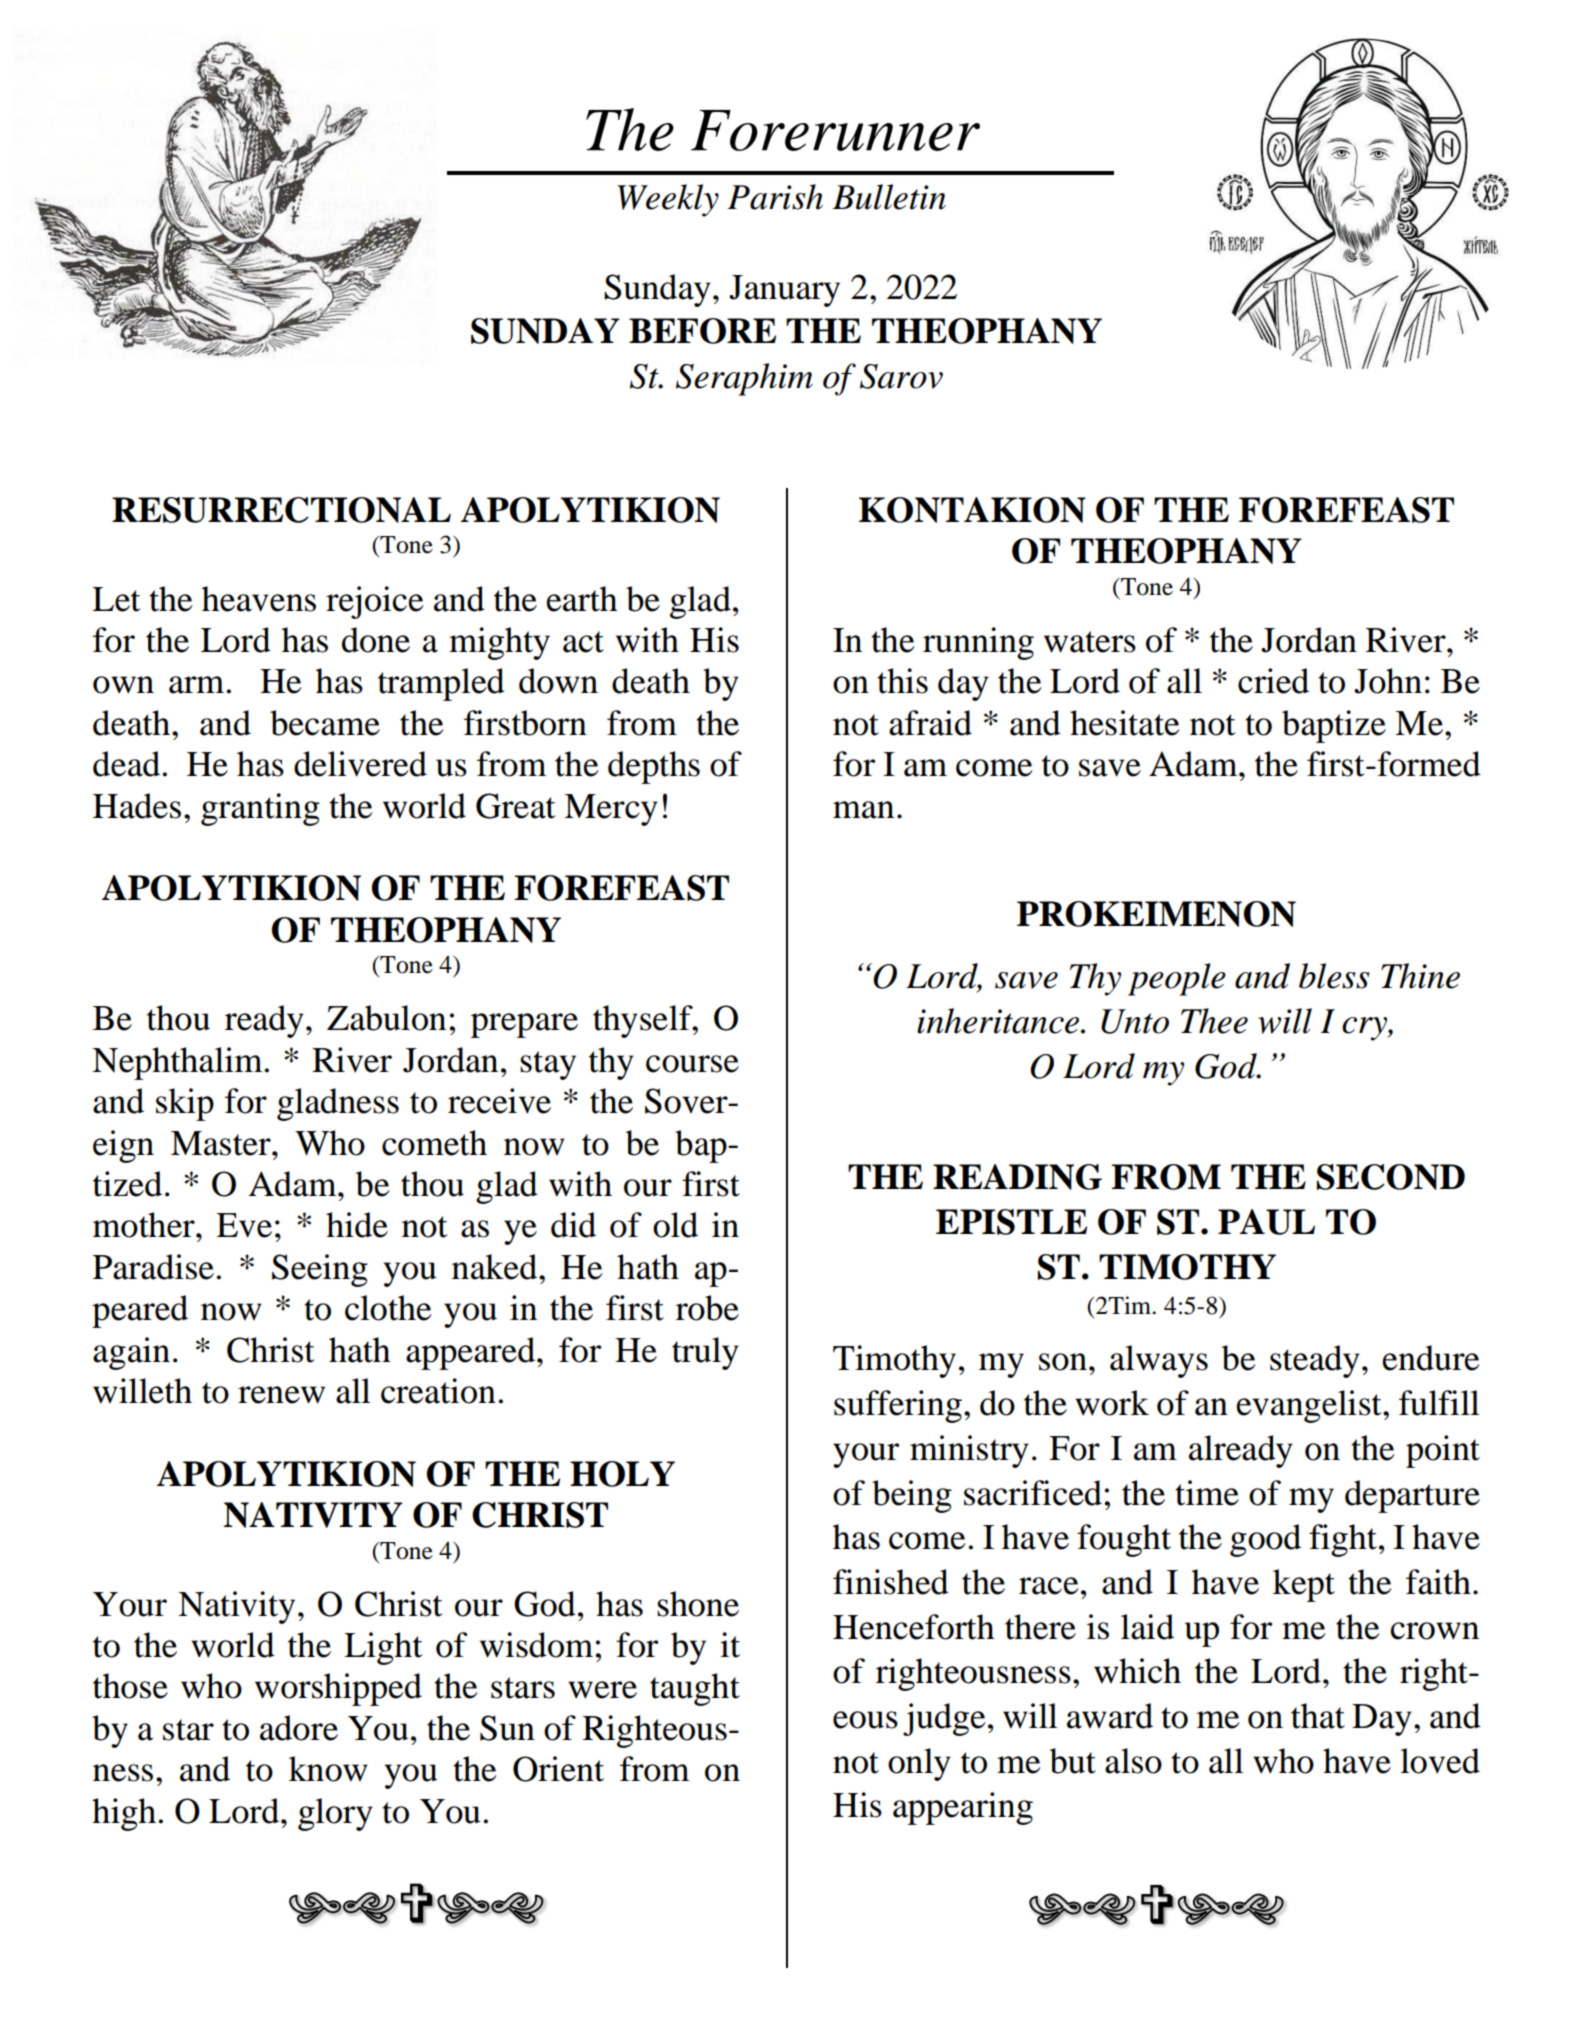  I want to click on that, so click(1318, 1716).
